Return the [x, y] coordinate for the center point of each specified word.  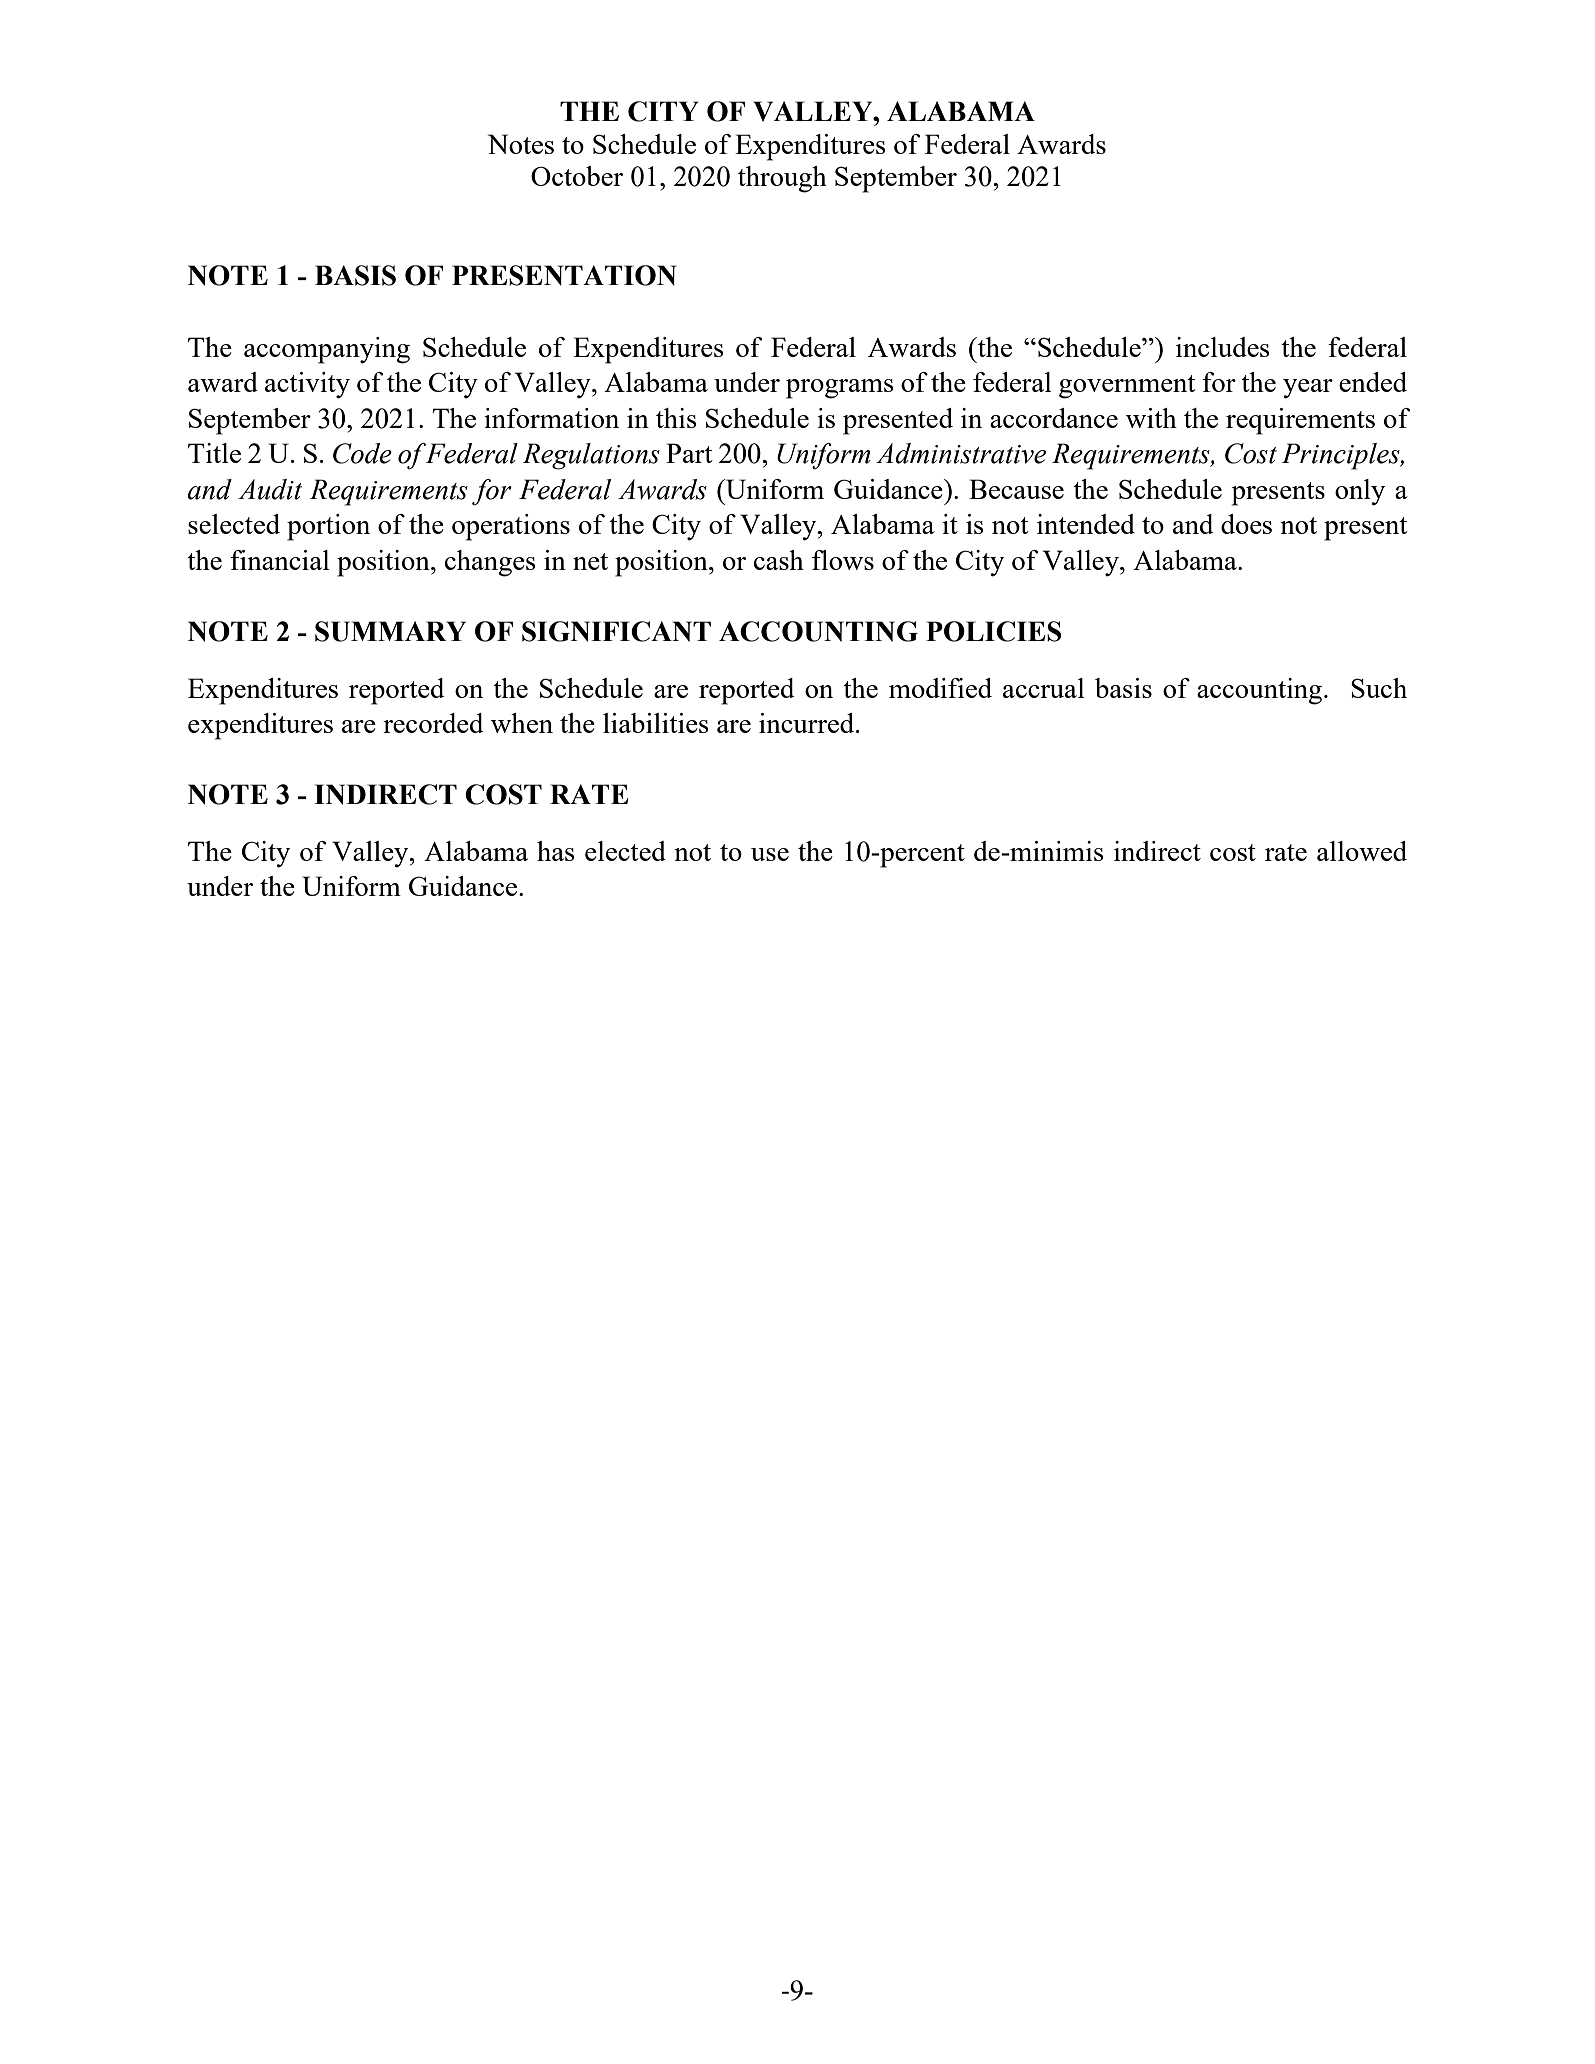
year [1308, 389]
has [556, 851]
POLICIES [994, 631]
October [577, 176]
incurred [808, 723]
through [782, 179]
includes [1223, 347]
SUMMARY [390, 631]
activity [307, 385]
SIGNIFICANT [616, 631]
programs [840, 389]
